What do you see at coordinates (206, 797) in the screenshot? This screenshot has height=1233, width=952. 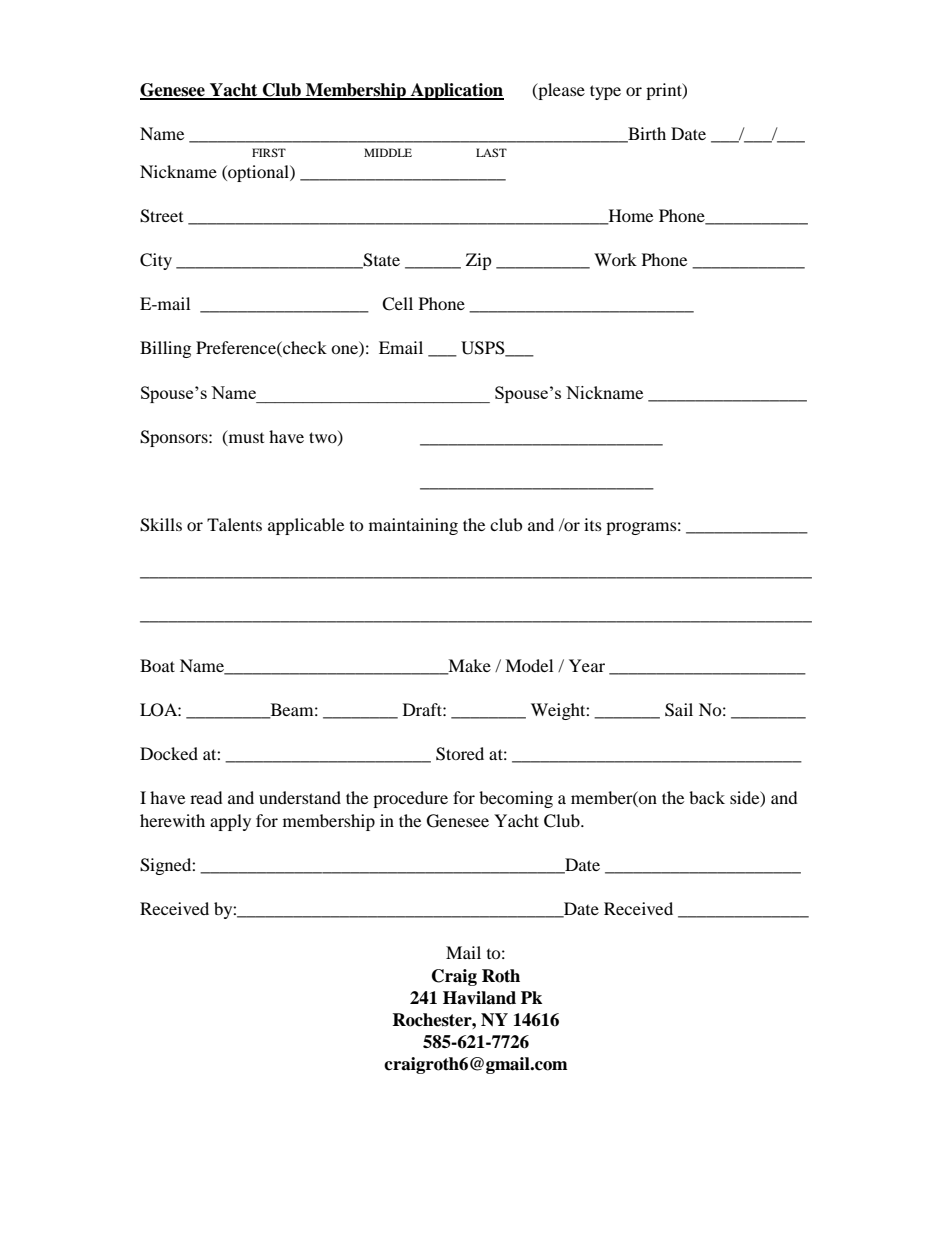 I see `read` at bounding box center [206, 797].
